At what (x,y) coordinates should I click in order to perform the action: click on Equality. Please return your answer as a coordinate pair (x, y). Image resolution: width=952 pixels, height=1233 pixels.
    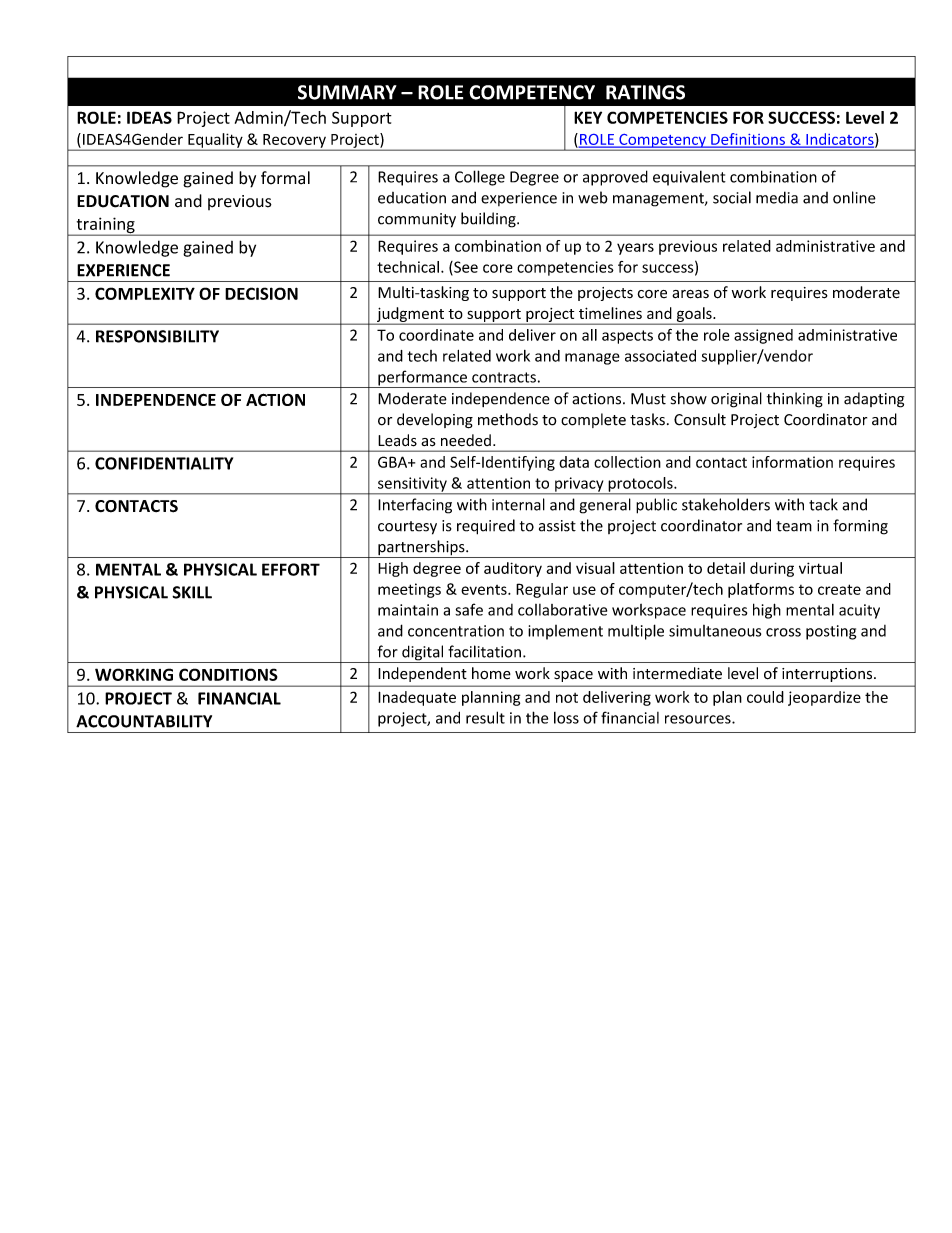
    Looking at the image, I should click on (215, 141).
